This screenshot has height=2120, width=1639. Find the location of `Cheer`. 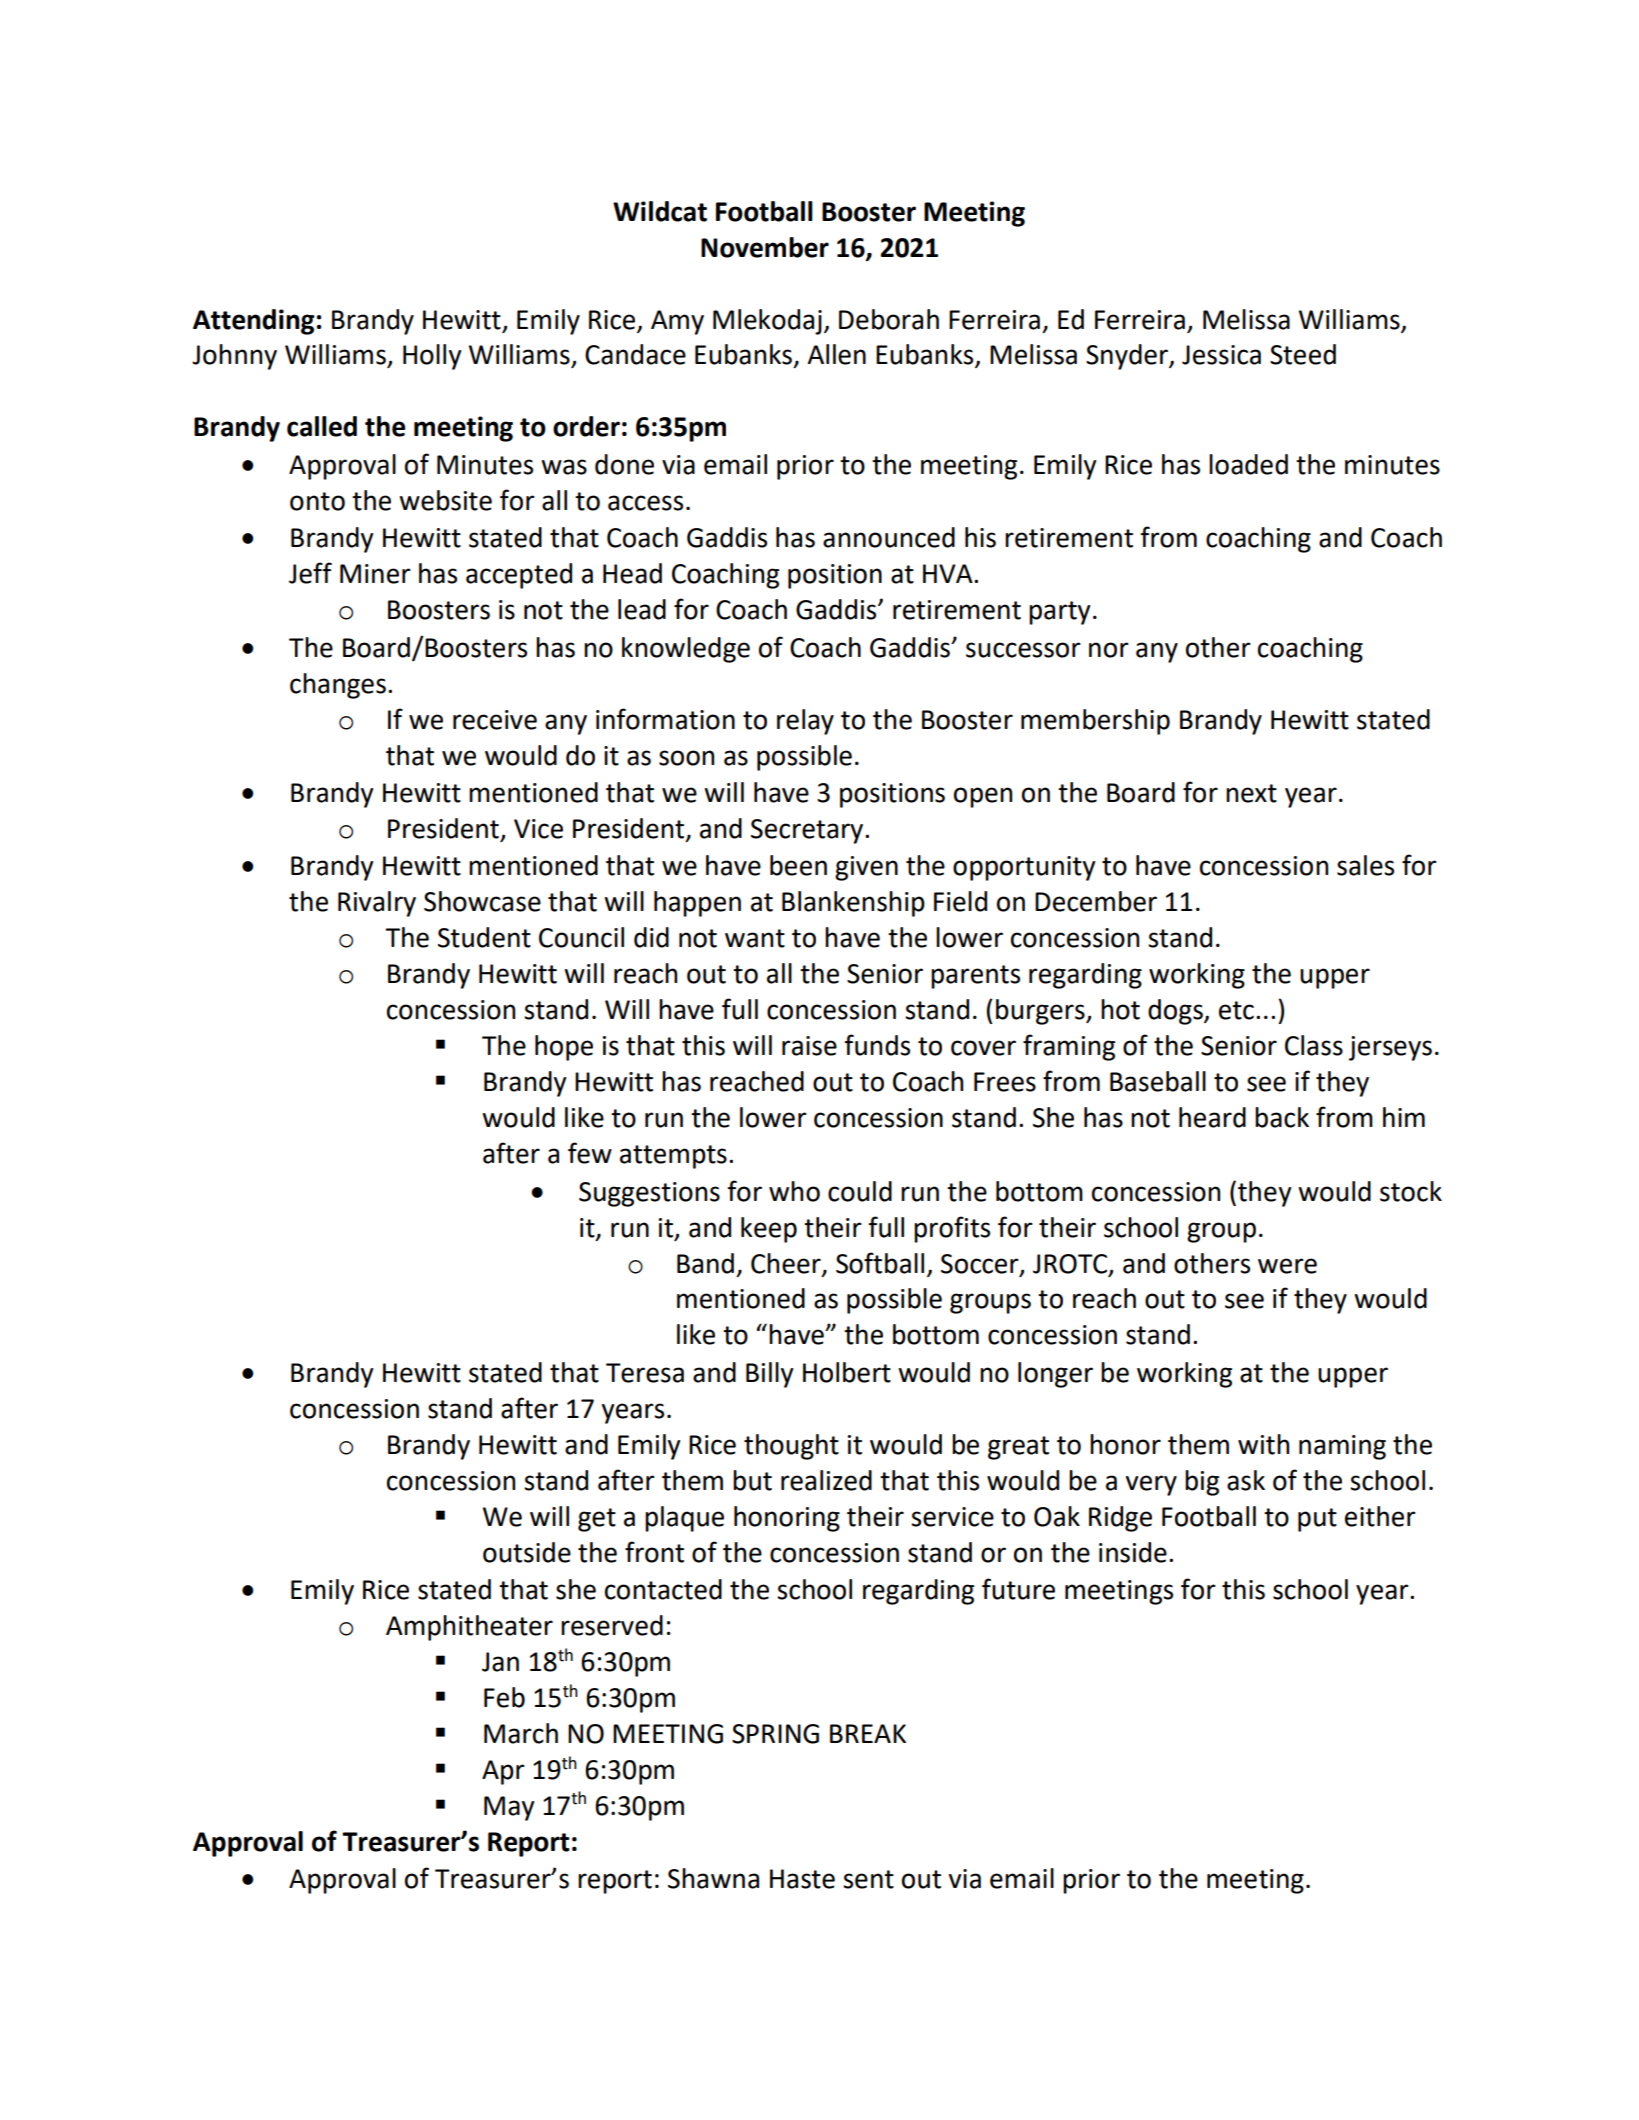

Cheer is located at coordinates (787, 1264).
